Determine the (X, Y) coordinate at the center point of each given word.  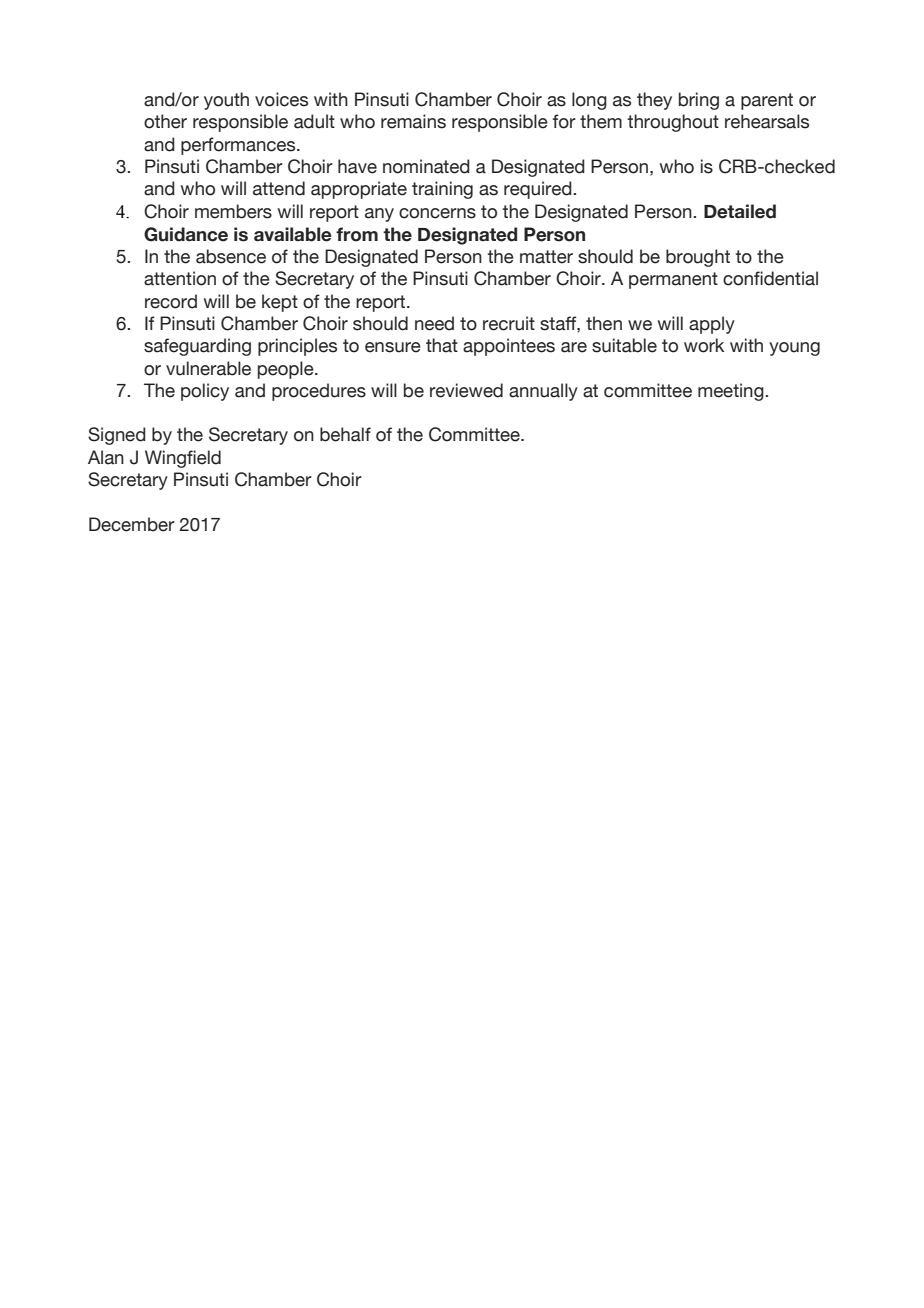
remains (413, 121)
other (165, 121)
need (434, 323)
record (171, 301)
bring (699, 101)
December (132, 524)
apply (712, 325)
